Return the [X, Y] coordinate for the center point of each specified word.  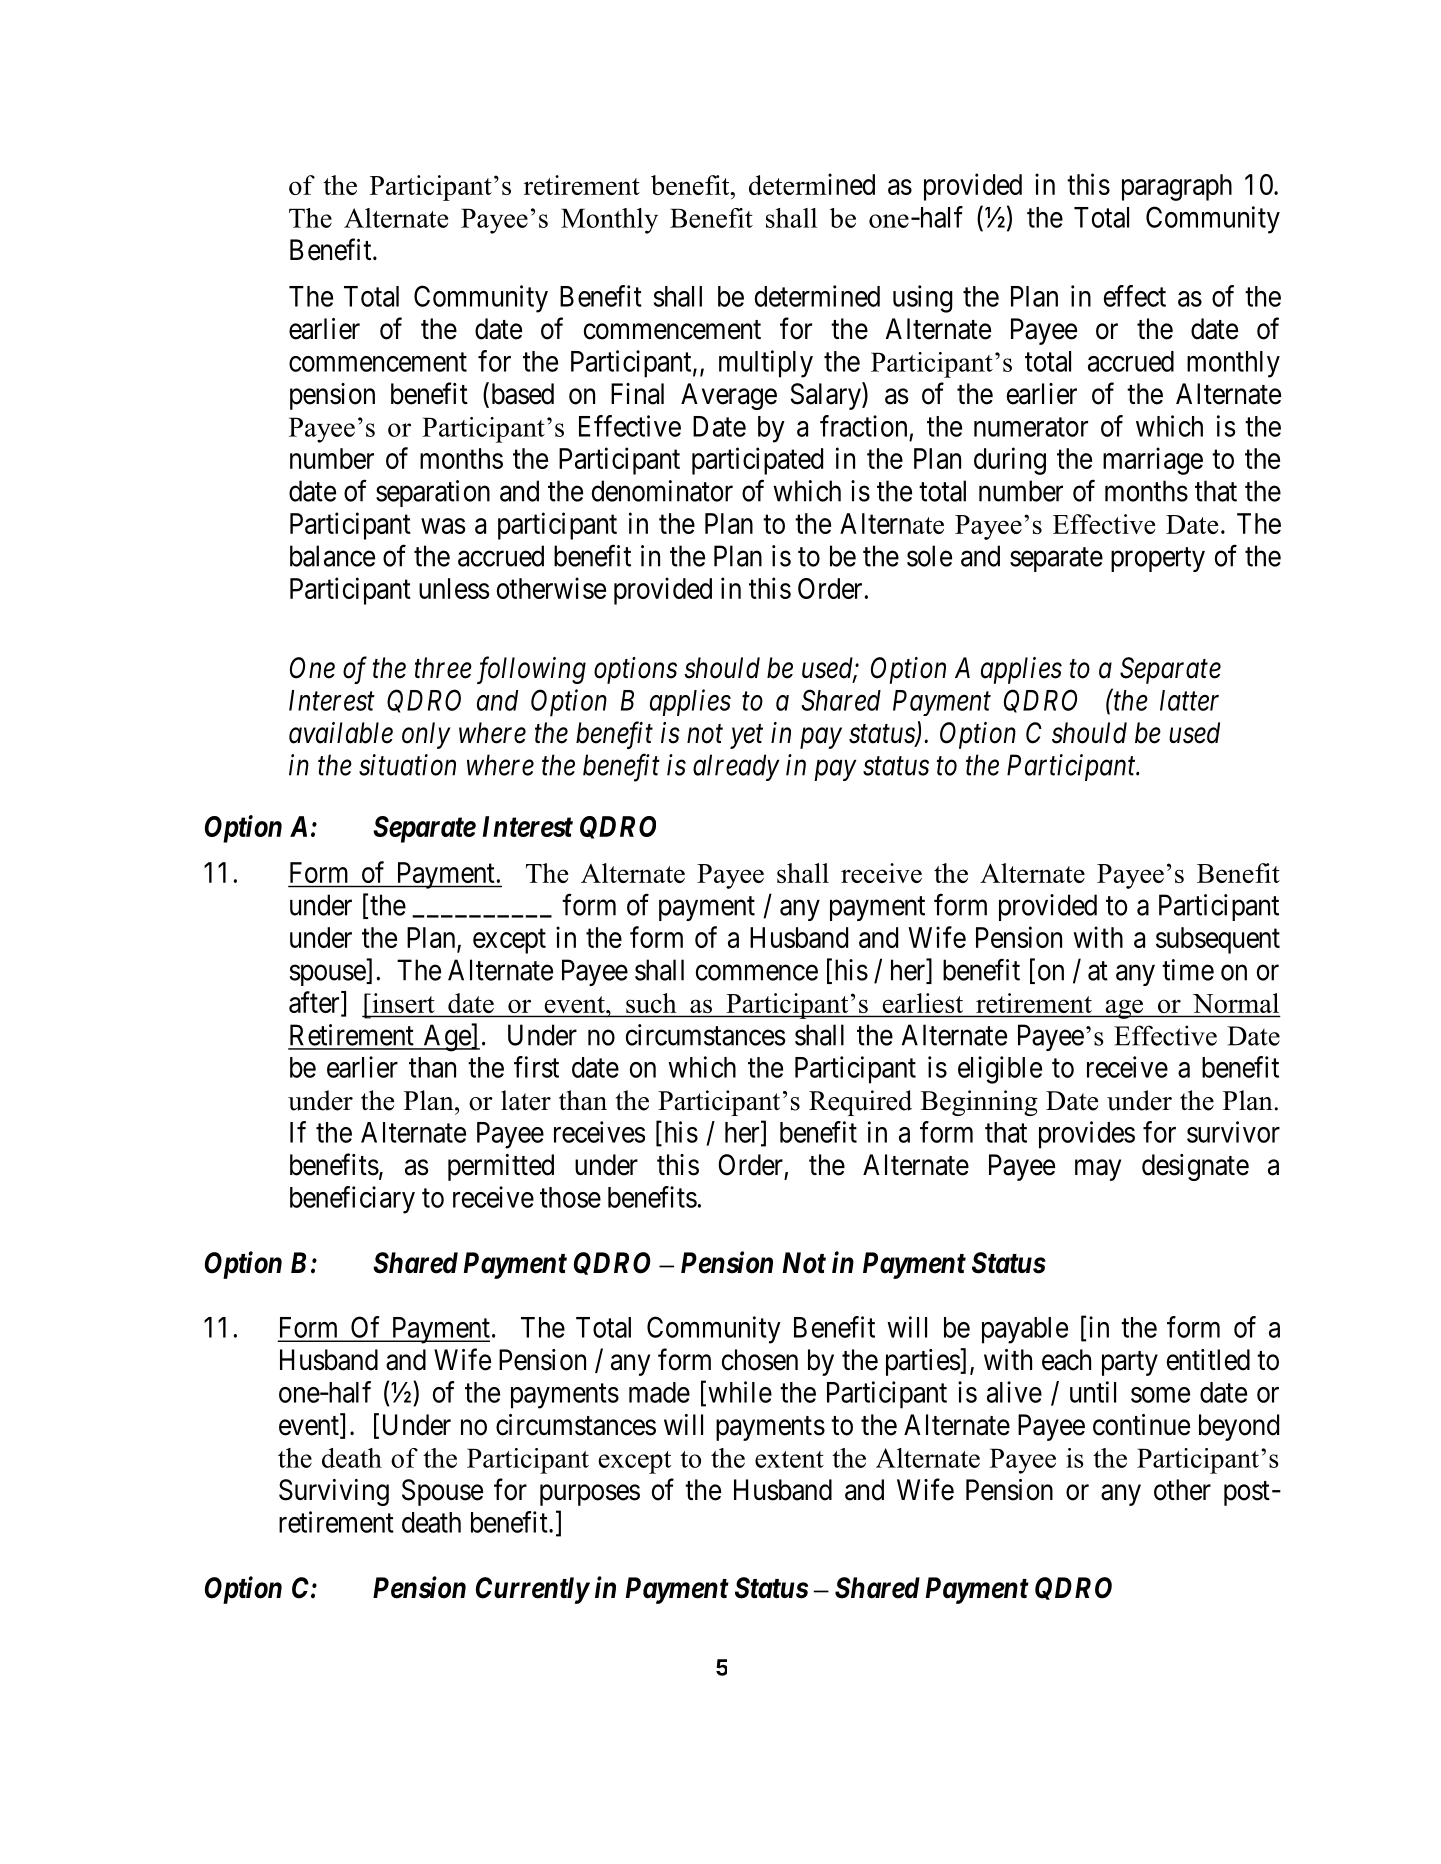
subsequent [1218, 940]
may [1098, 1170]
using [923, 299]
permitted [501, 1167]
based [521, 394]
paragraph [1177, 187]
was [443, 526]
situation [407, 765]
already [736, 767]
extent [789, 1459]
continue [1141, 1425]
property [1158, 559]
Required [860, 1103]
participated [757, 461]
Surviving [334, 1492]
